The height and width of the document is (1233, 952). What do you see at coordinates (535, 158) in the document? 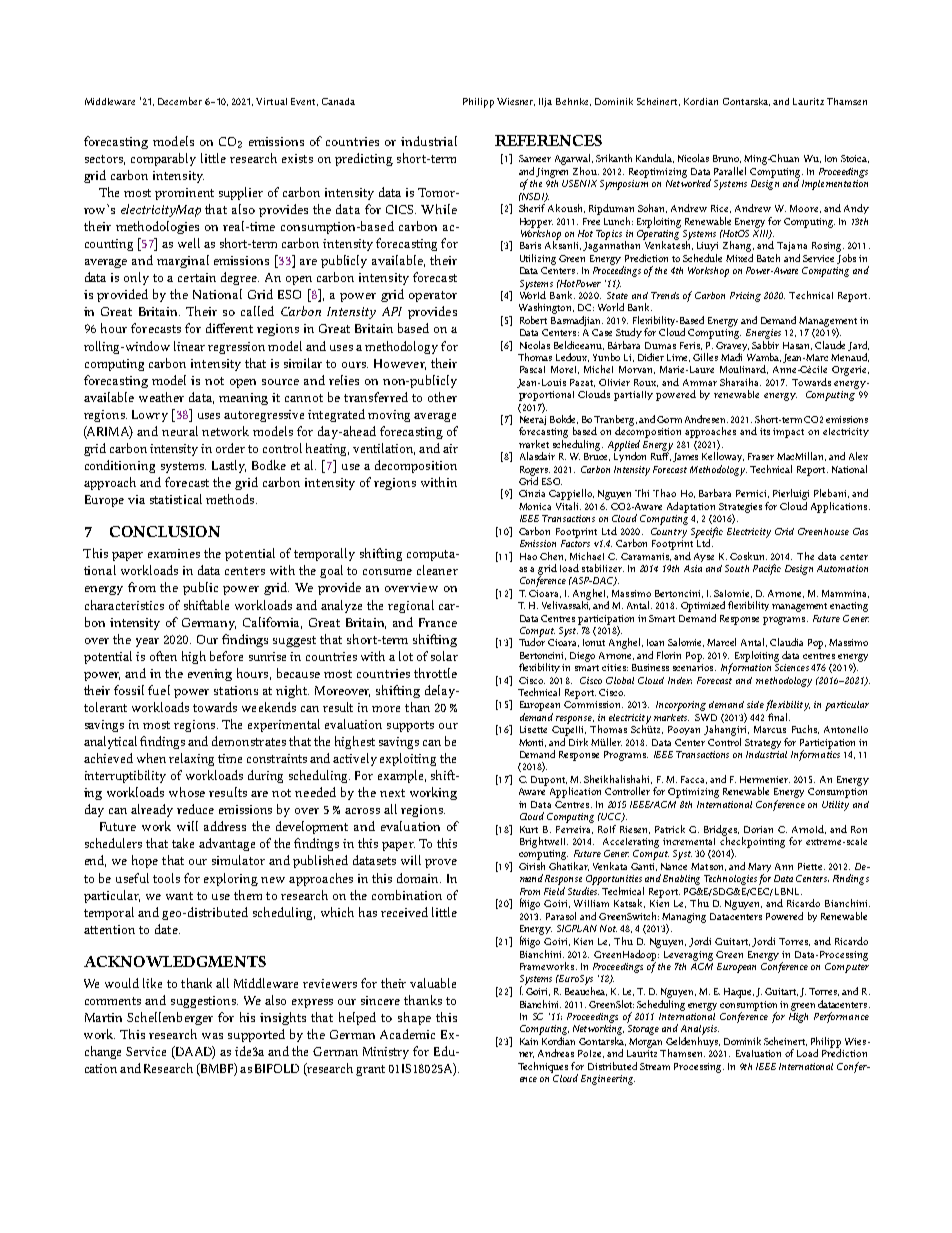
I see `Sameer` at bounding box center [535, 158].
